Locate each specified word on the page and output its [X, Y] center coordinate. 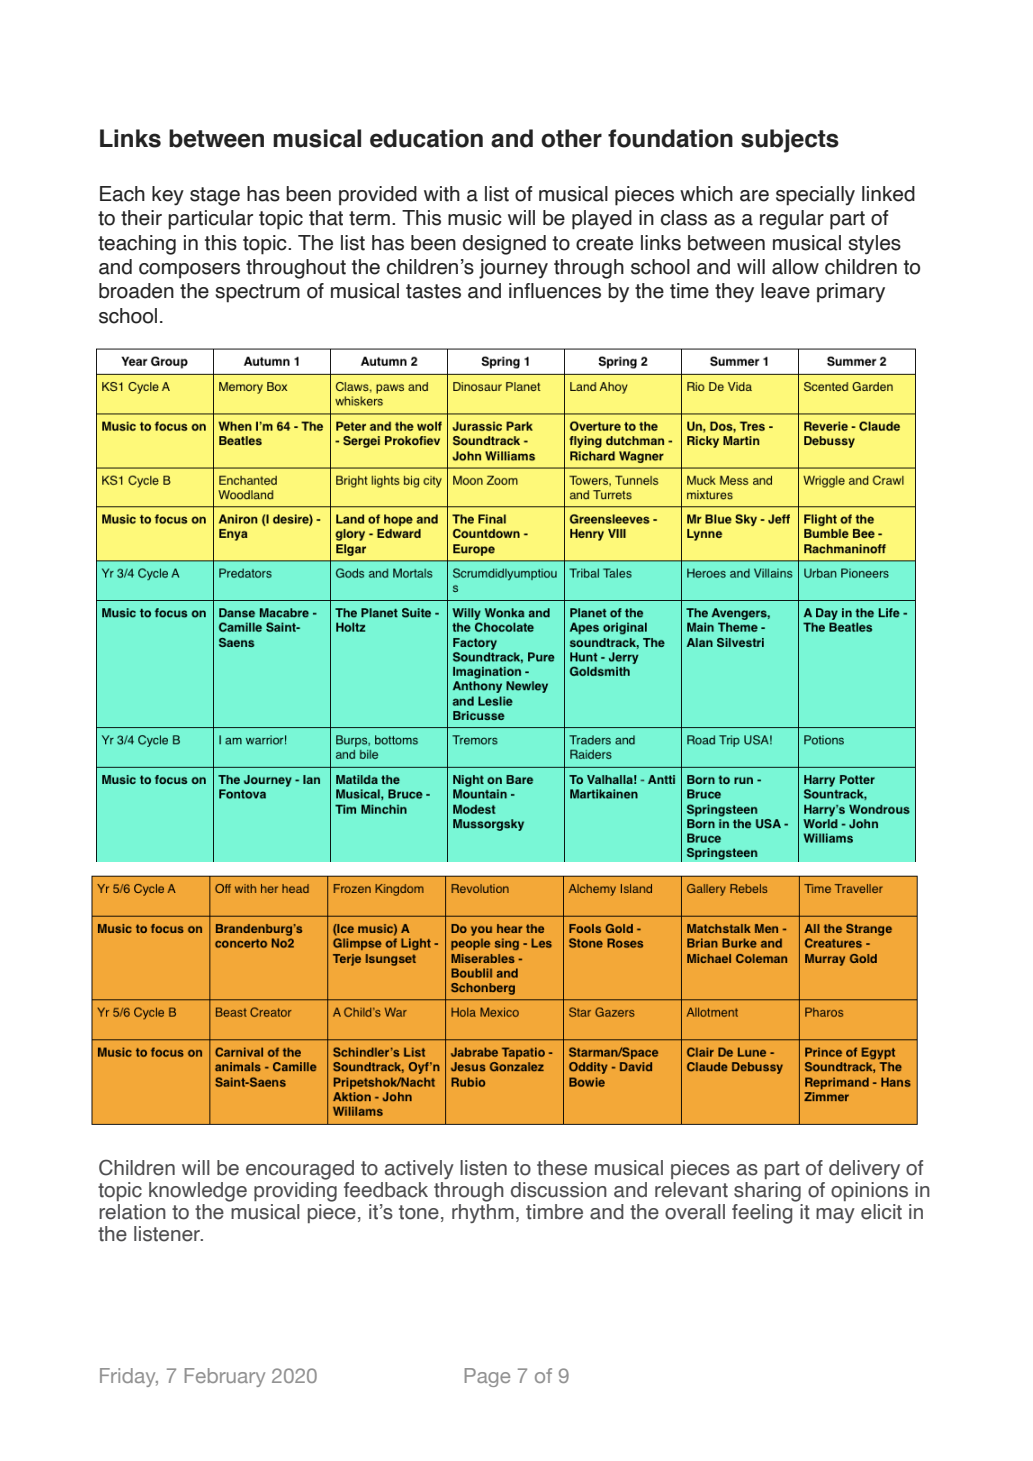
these [562, 1168]
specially [815, 196]
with [442, 194]
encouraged [300, 1170]
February [225, 1377]
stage [215, 196]
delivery [864, 1169]
